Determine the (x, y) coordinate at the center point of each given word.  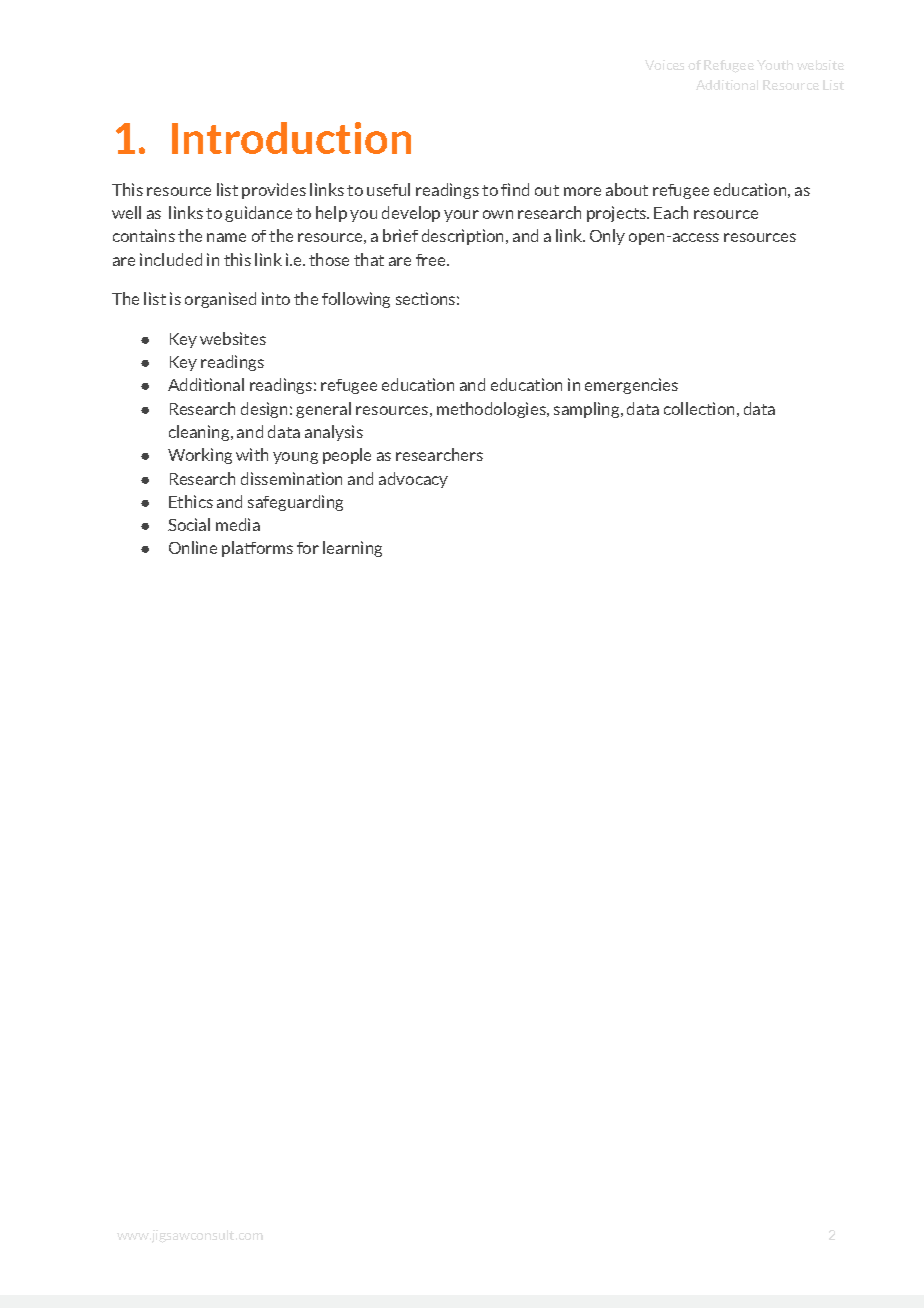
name (226, 237)
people (347, 456)
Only (607, 237)
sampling (588, 410)
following (356, 300)
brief (400, 235)
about (627, 189)
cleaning (200, 433)
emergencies (631, 386)
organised (220, 300)
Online (193, 547)
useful (388, 189)
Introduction (291, 138)
